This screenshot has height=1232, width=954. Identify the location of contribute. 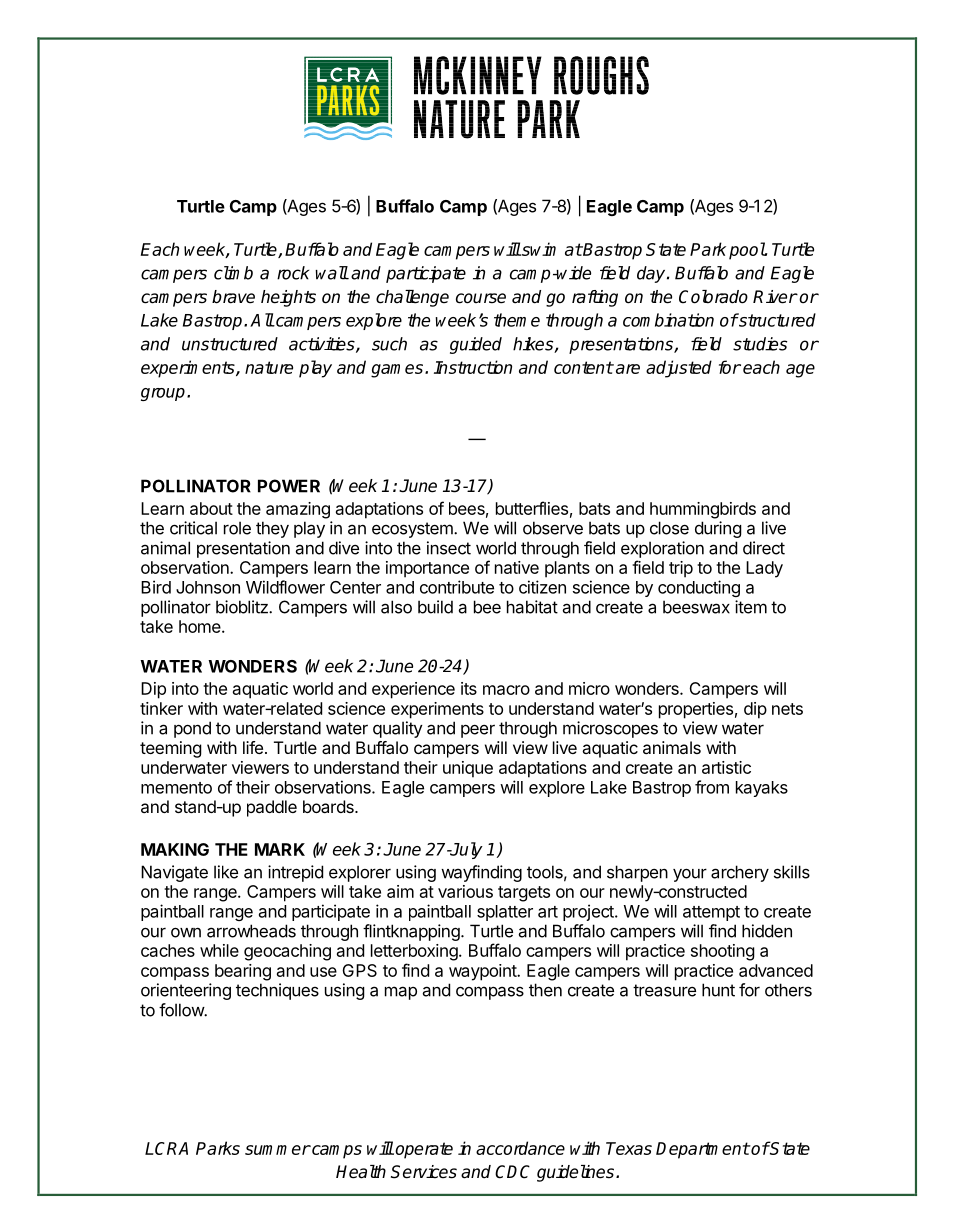
(457, 587).
